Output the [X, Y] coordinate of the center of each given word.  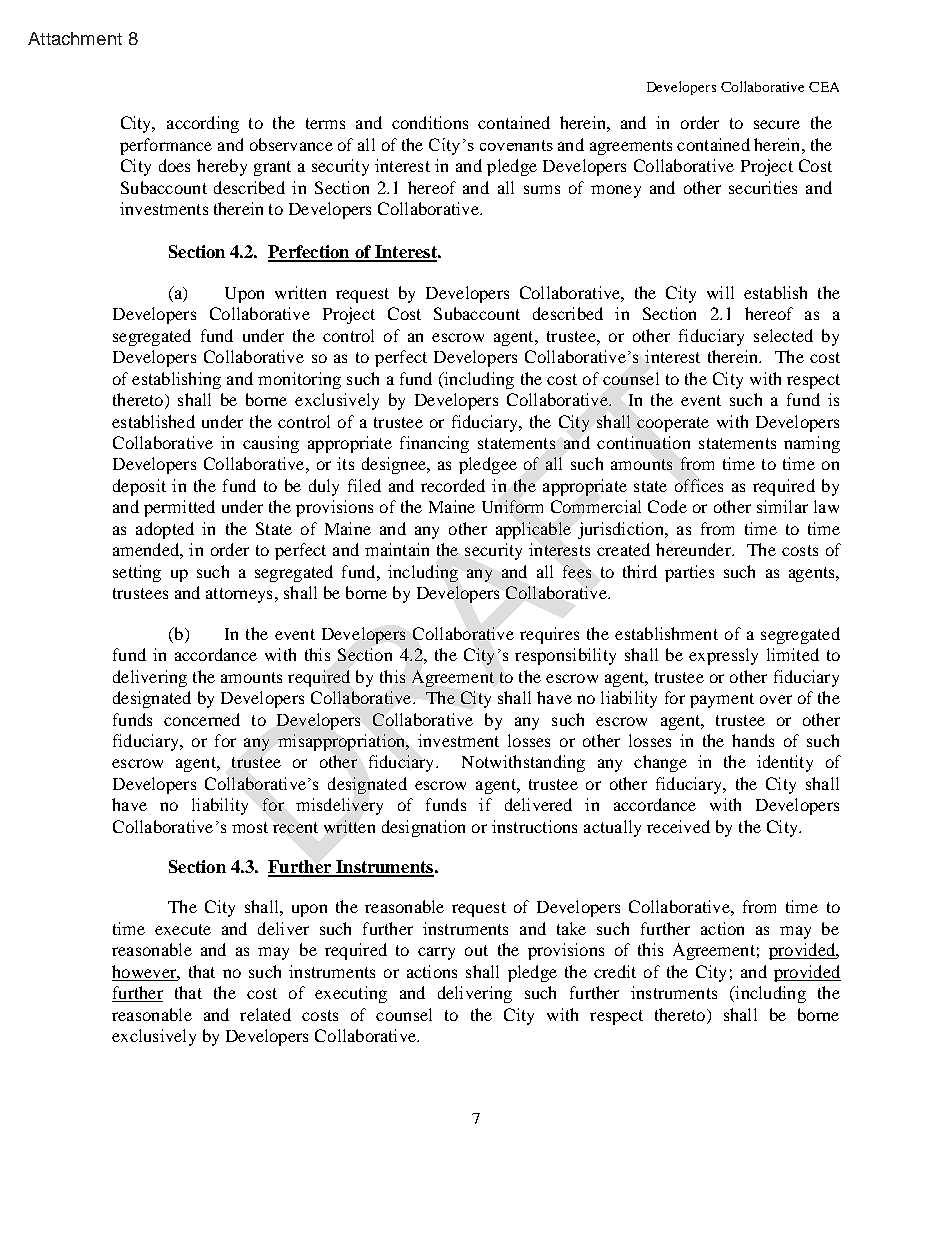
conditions [430, 122]
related [265, 1014]
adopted [165, 530]
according [203, 124]
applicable [533, 530]
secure [777, 124]
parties [689, 573]
